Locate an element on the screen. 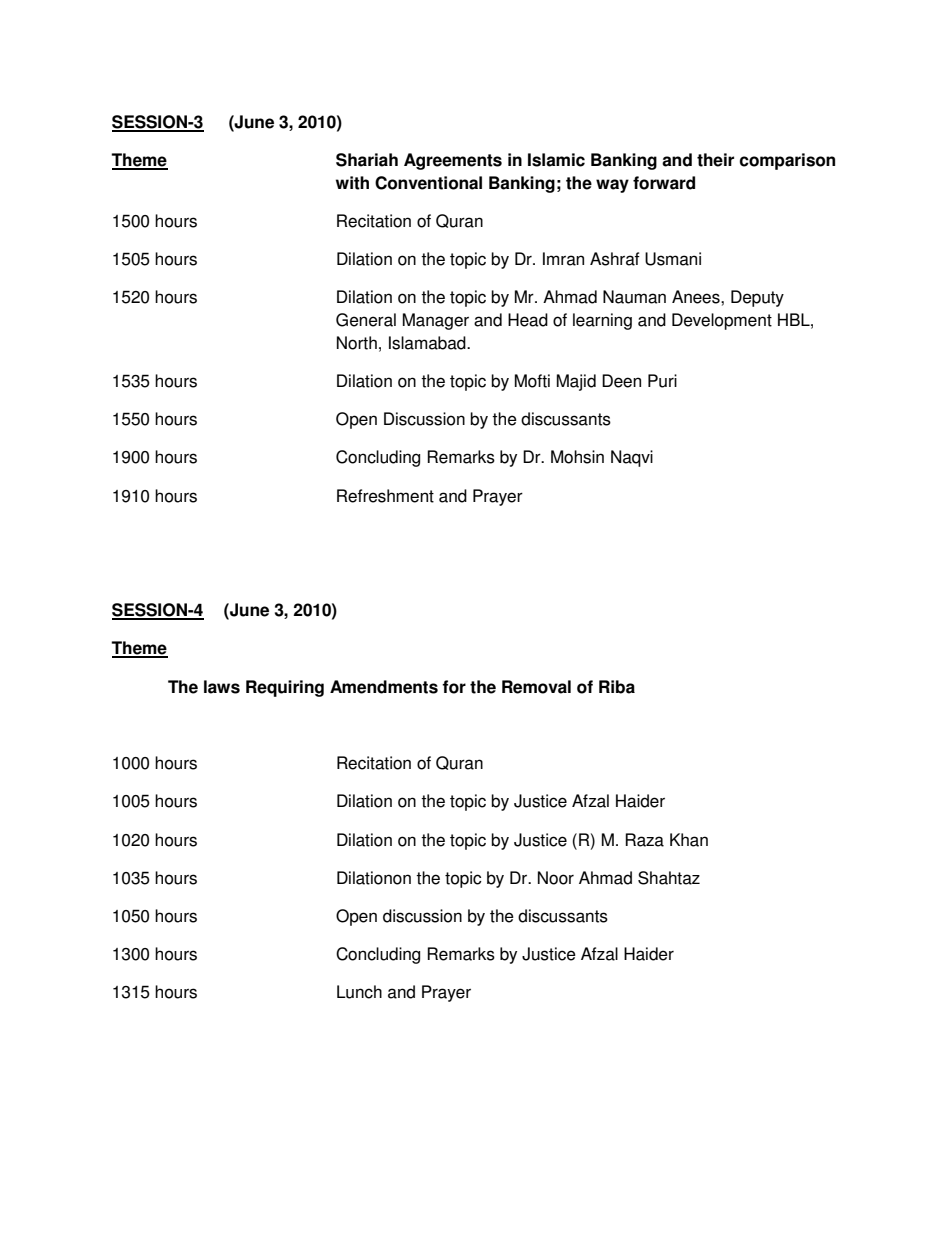 The height and width of the screenshot is (1233, 952). Removal is located at coordinates (536, 687).
